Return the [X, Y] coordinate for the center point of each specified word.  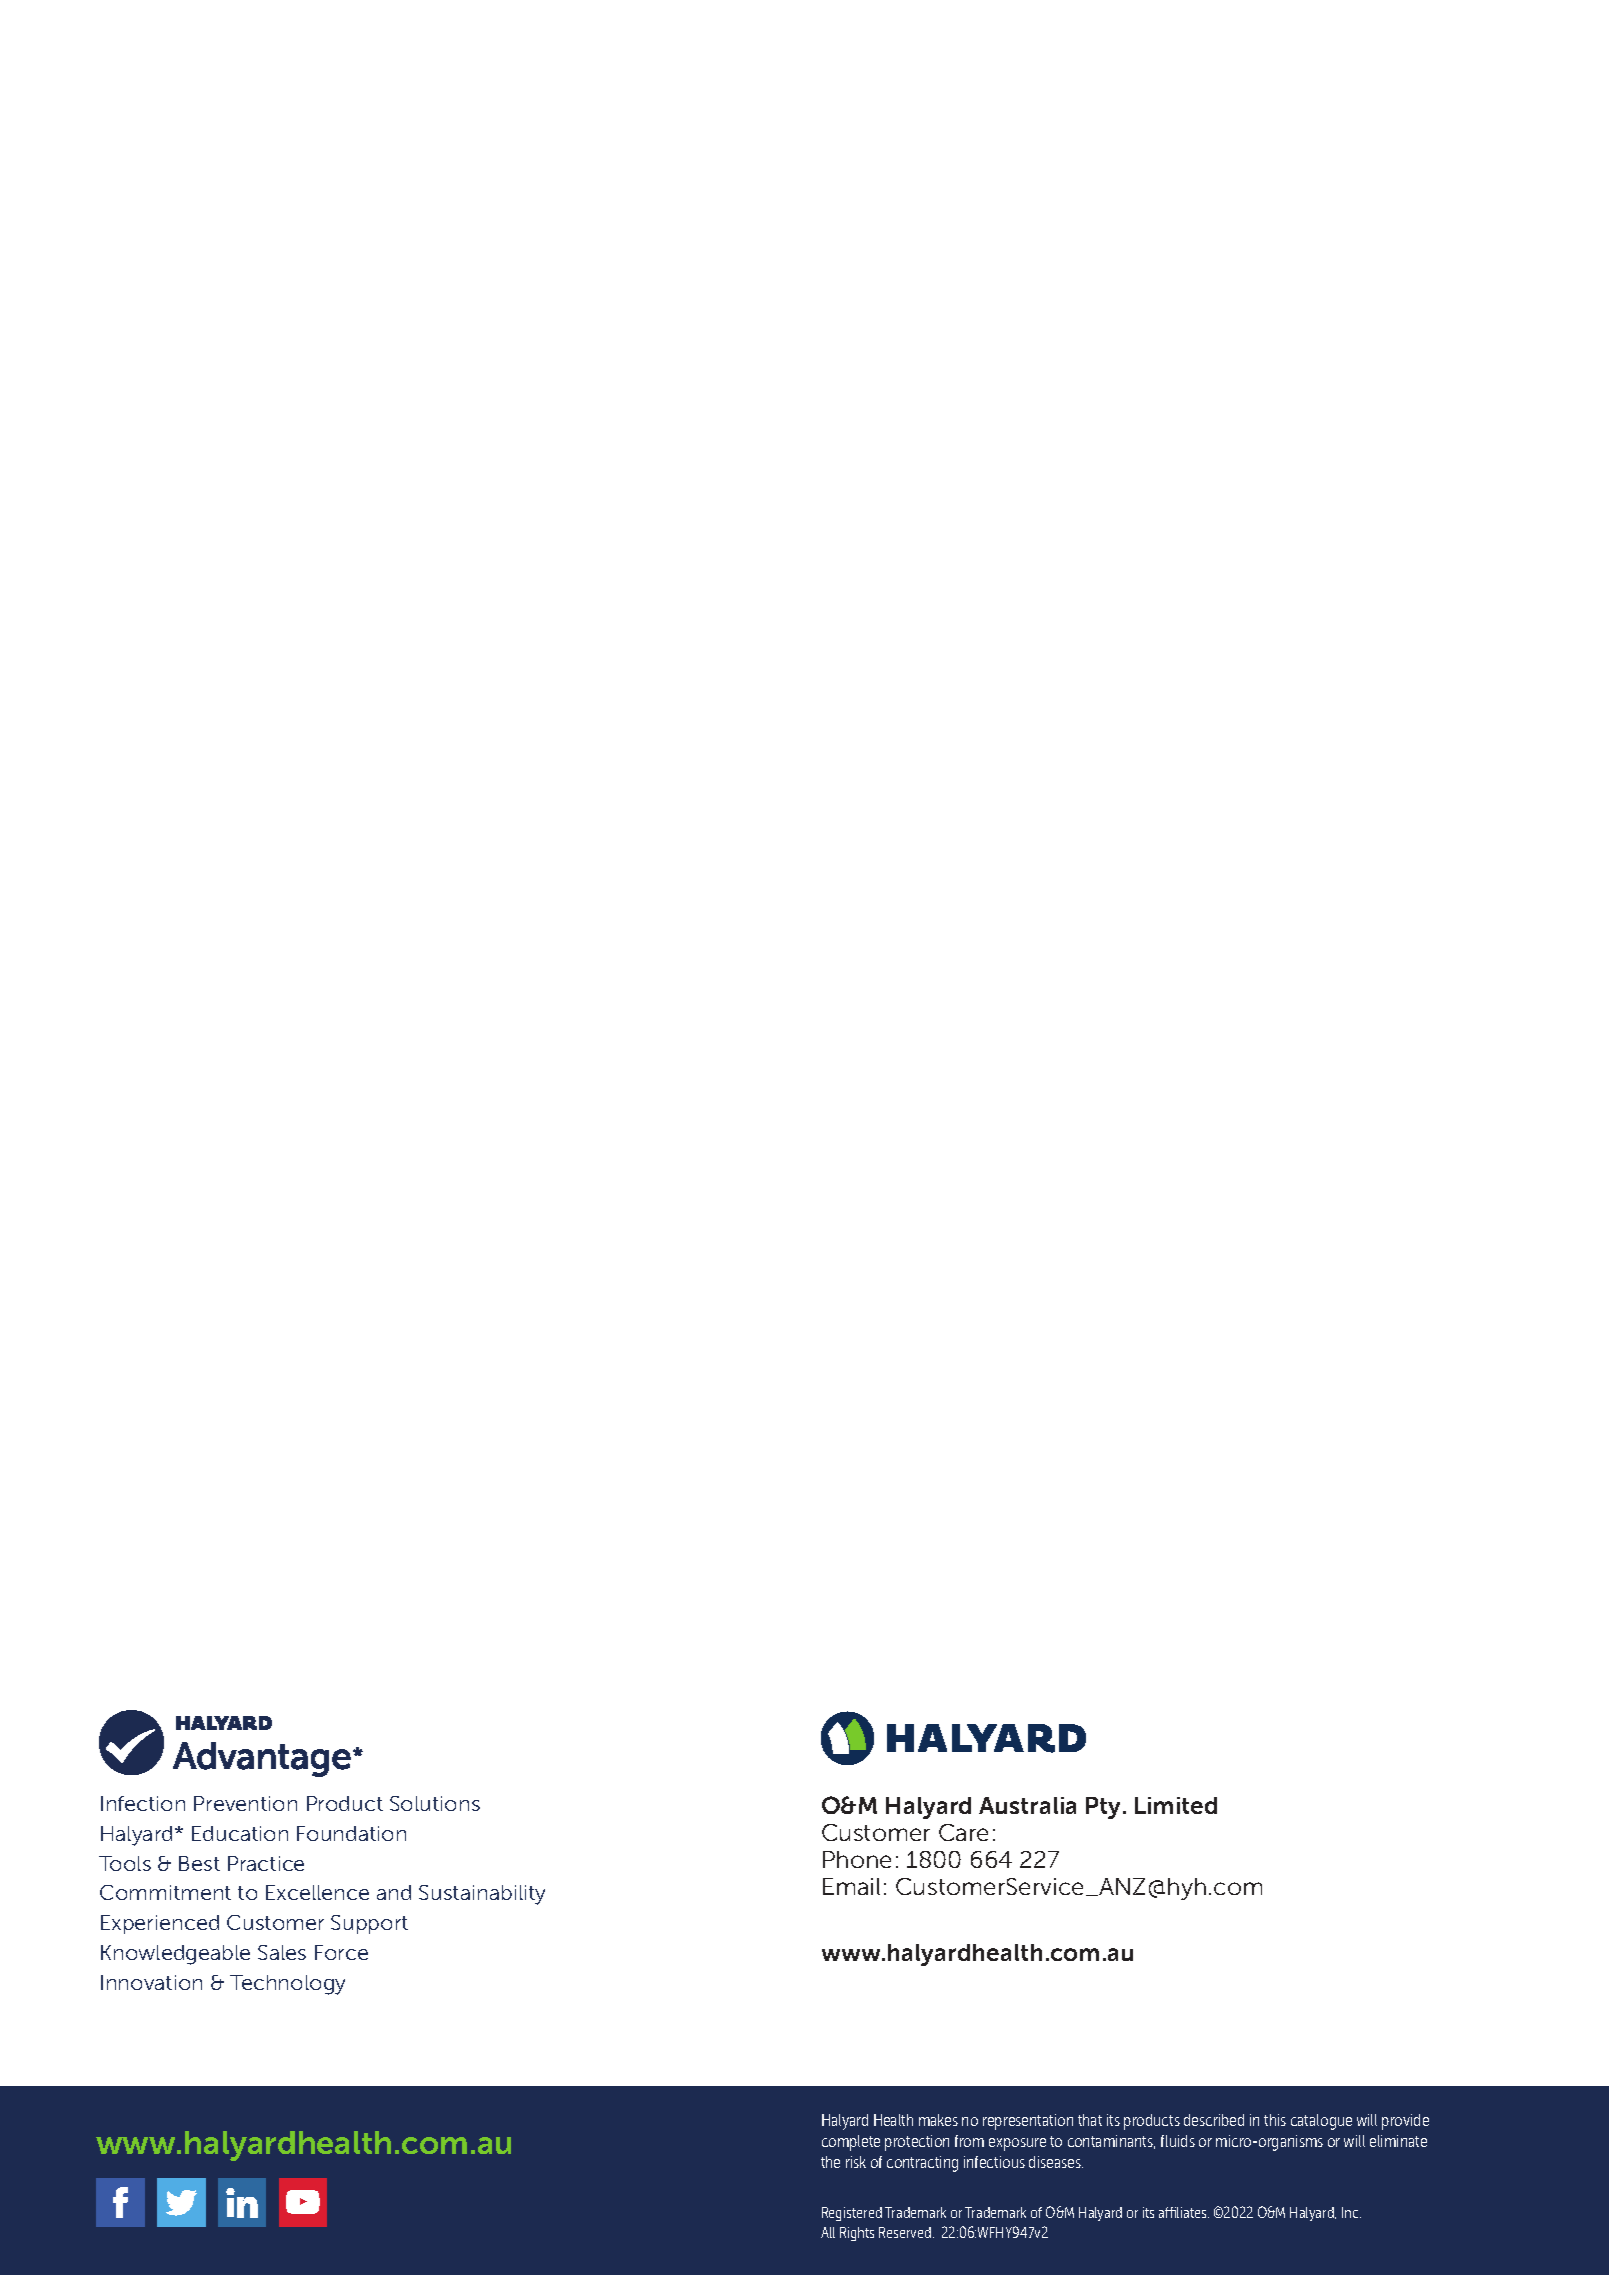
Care [963, 1832]
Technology [287, 1985]
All [828, 2232]
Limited [1176, 1805]
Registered [852, 2214]
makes [938, 2120]
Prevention [245, 1803]
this [1275, 2120]
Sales [282, 1952]
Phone [857, 1859]
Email [851, 1886]
